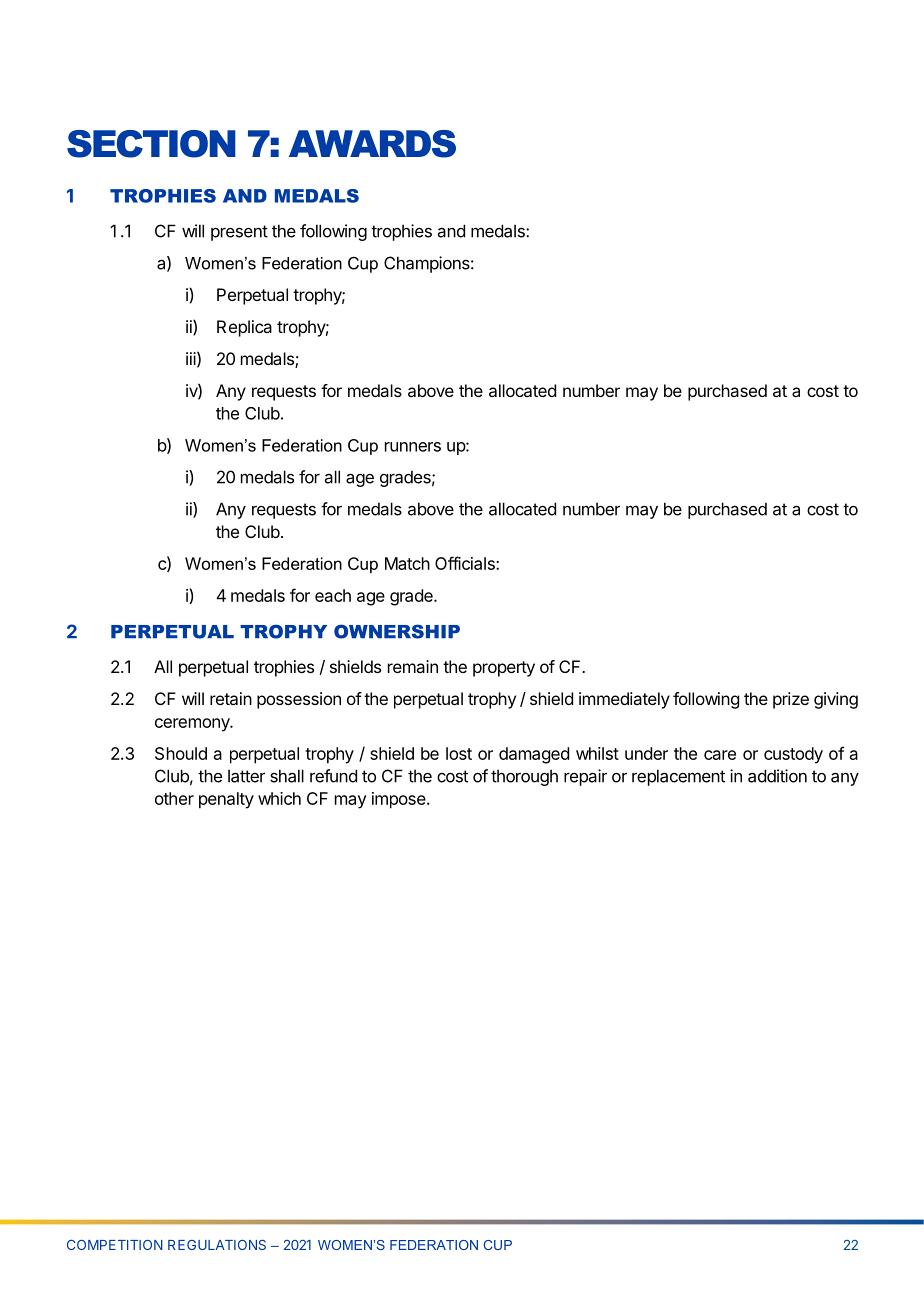 This screenshot has height=1308, width=924. What do you see at coordinates (372, 144) in the screenshot?
I see `AWARDS` at bounding box center [372, 144].
